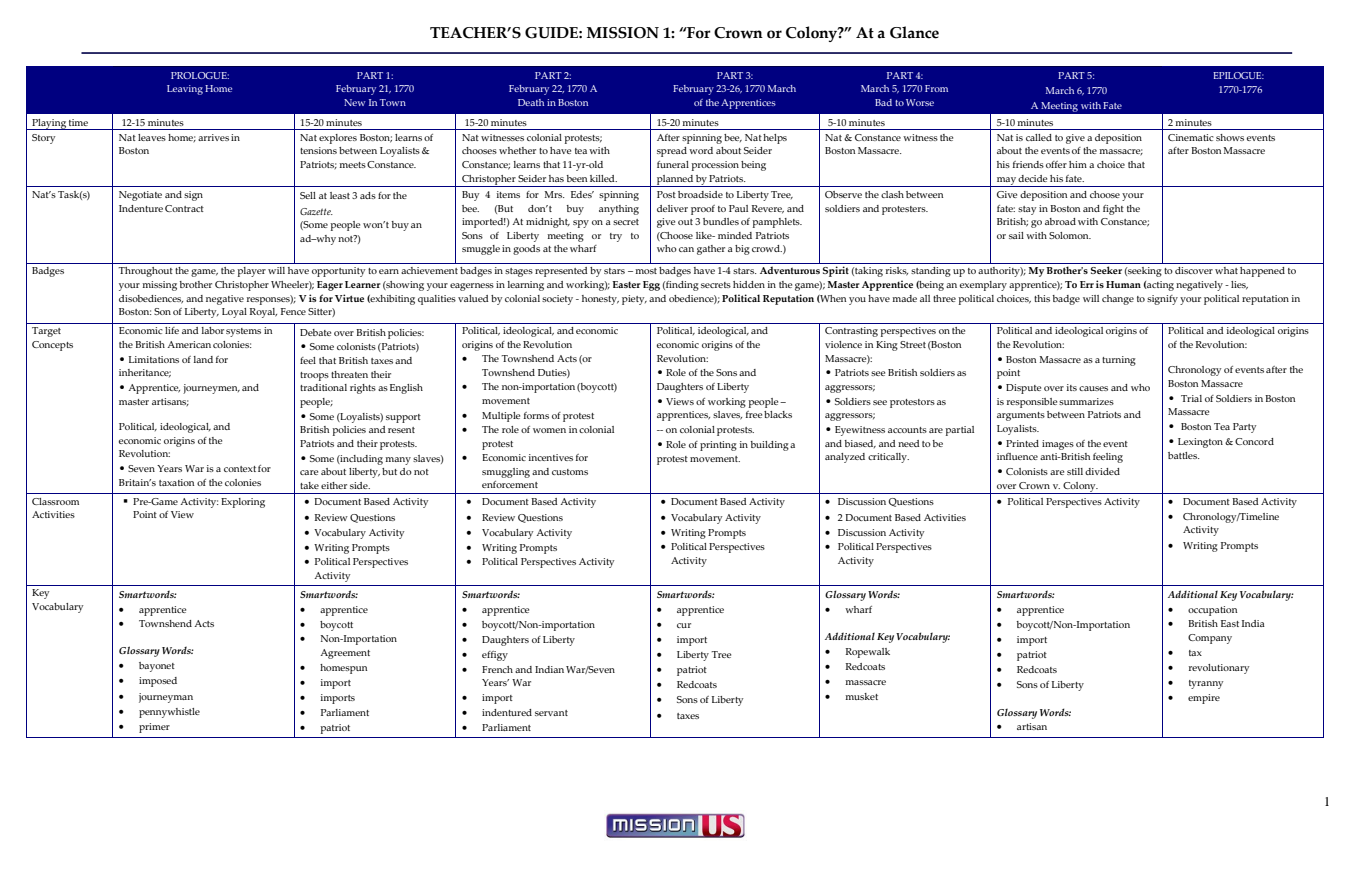  I want to click on journeyman, so click(166, 698).
